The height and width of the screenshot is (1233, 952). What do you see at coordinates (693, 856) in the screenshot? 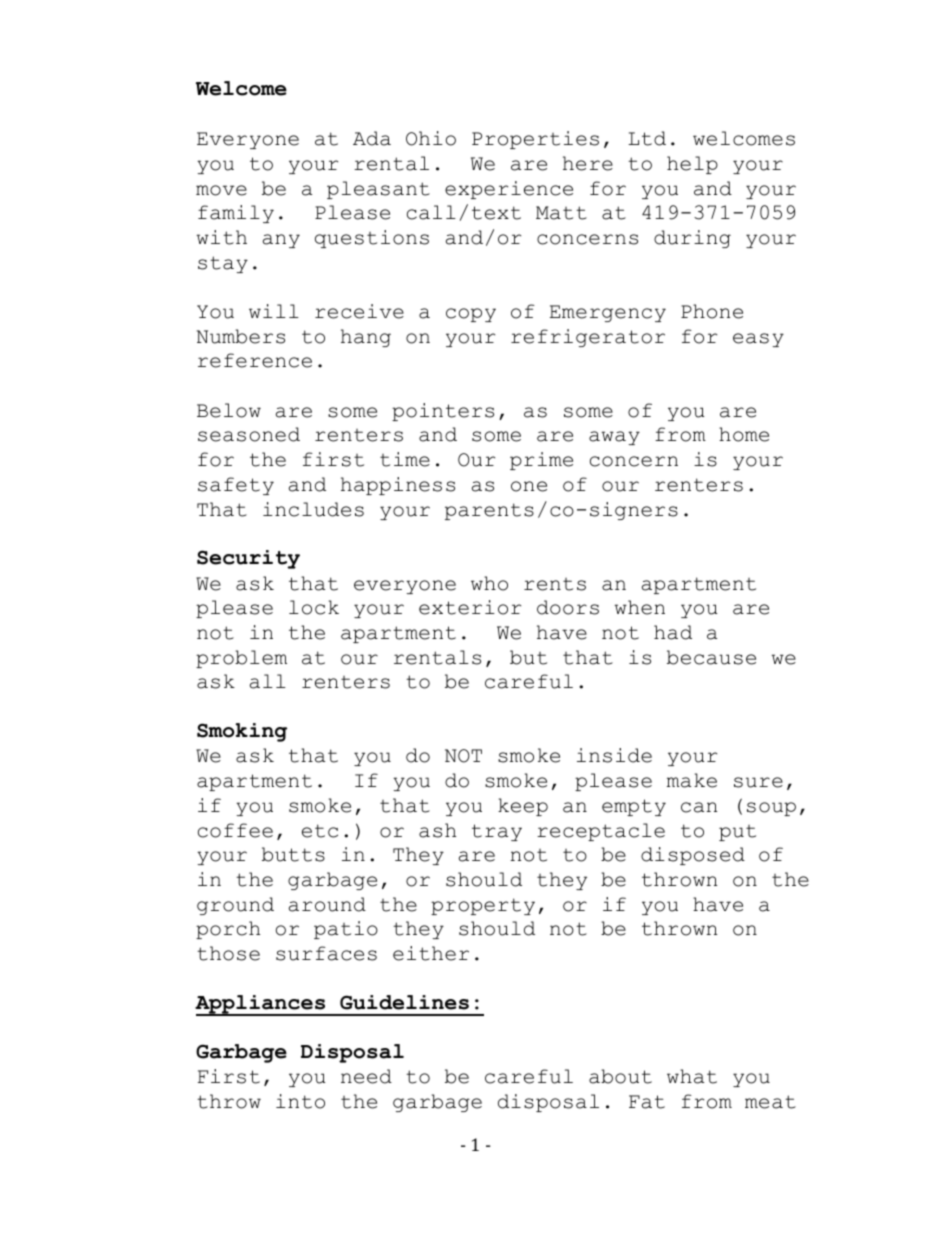
I see `disposed` at bounding box center [693, 856].
